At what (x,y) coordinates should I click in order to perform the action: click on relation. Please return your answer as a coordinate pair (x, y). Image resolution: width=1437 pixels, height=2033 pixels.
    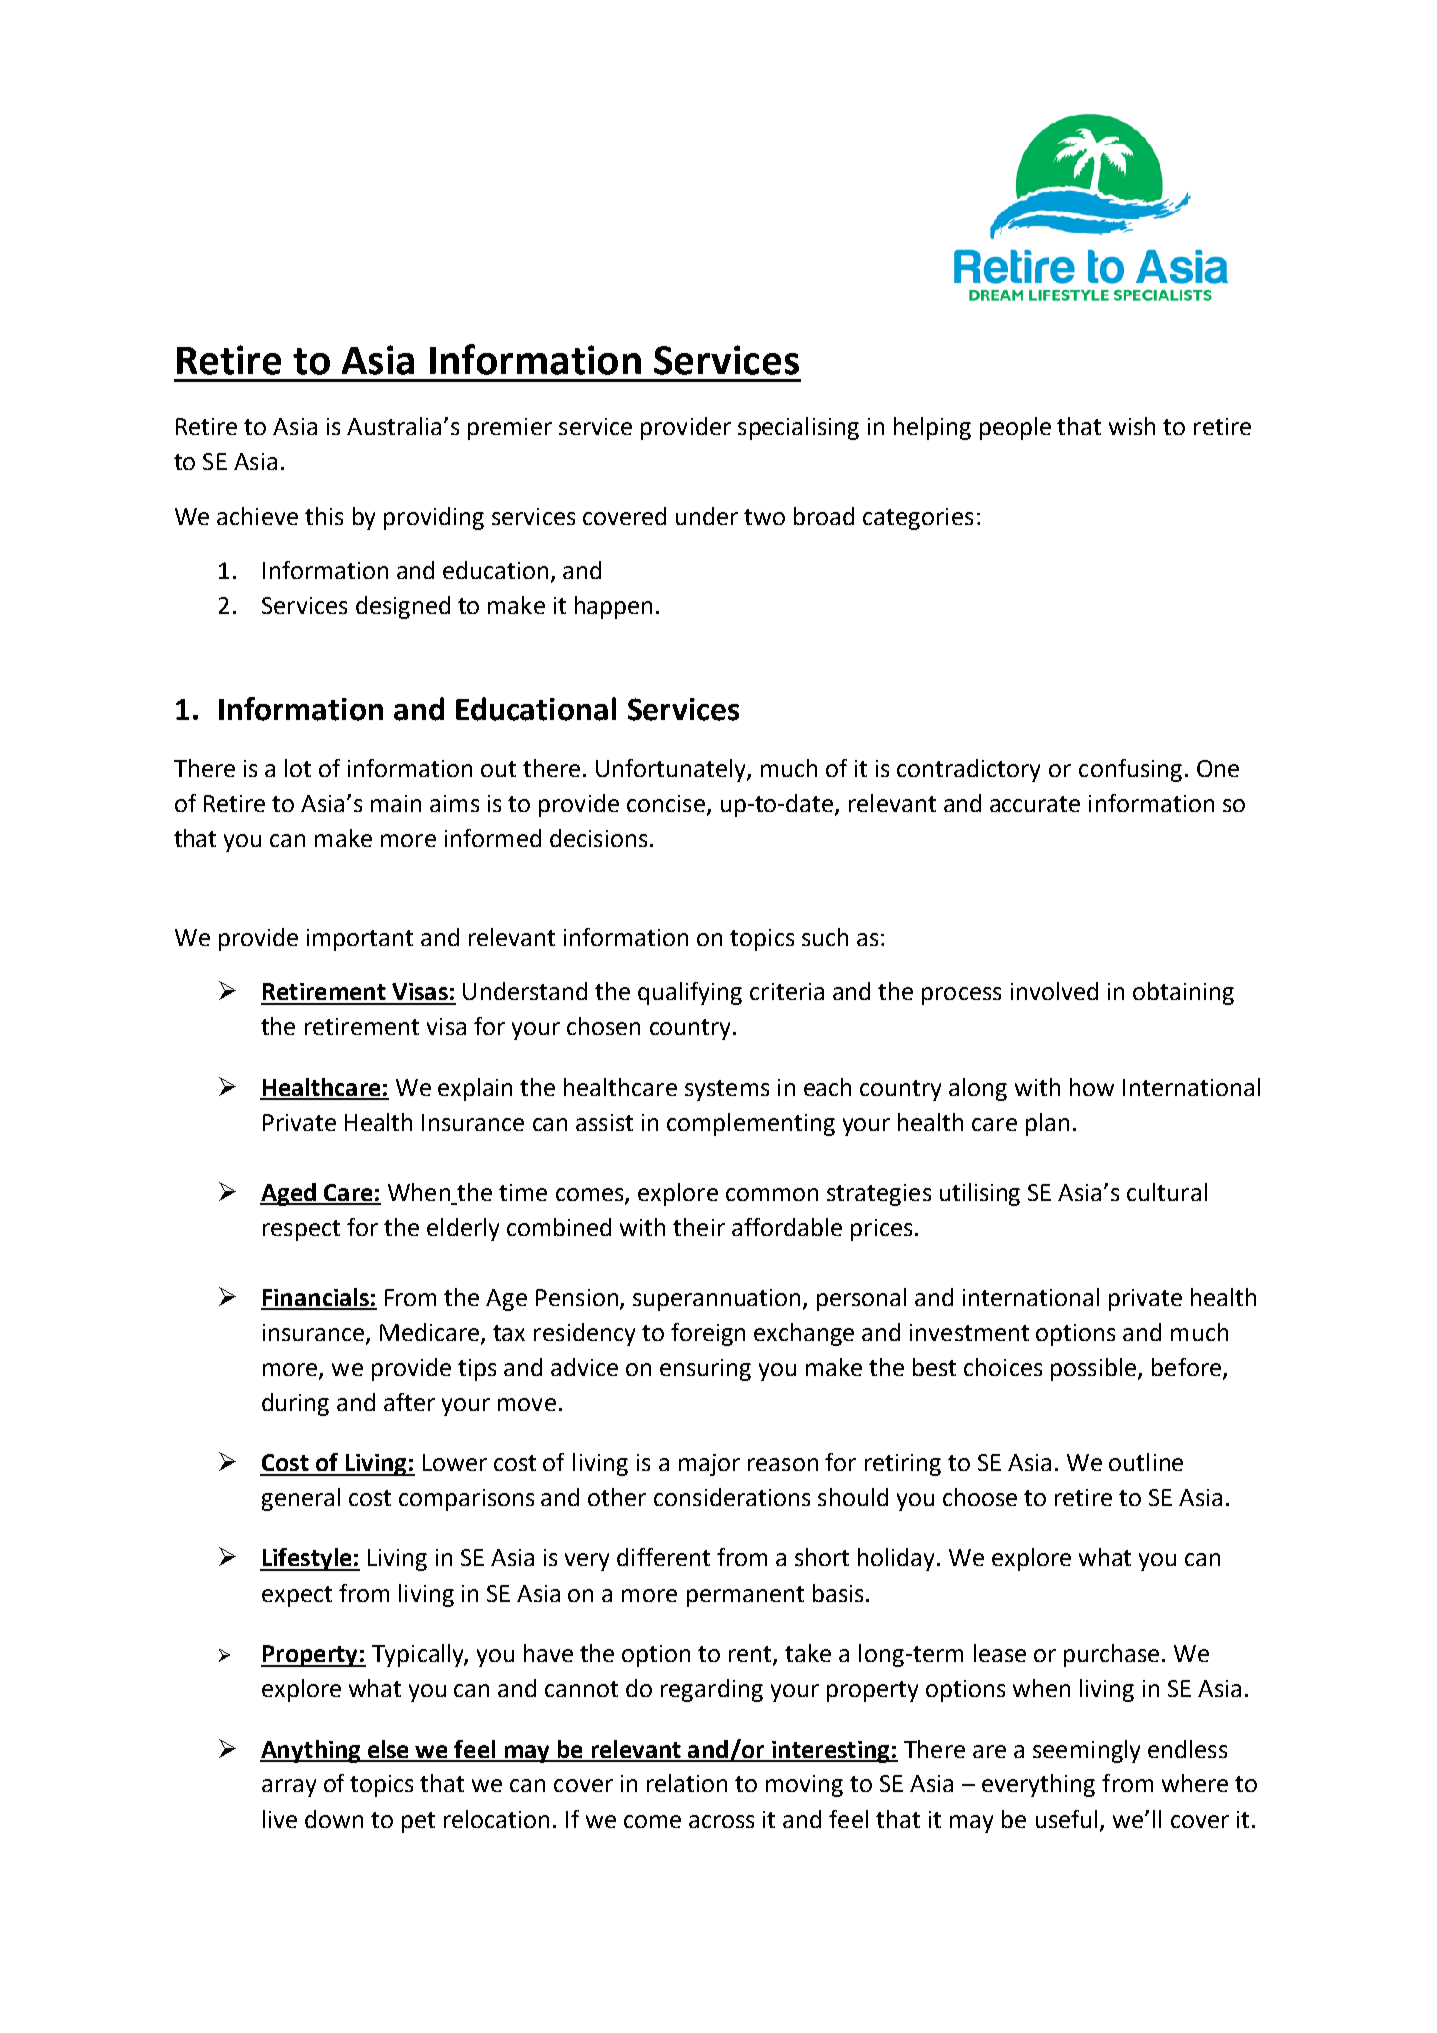
    Looking at the image, I should click on (687, 1783).
